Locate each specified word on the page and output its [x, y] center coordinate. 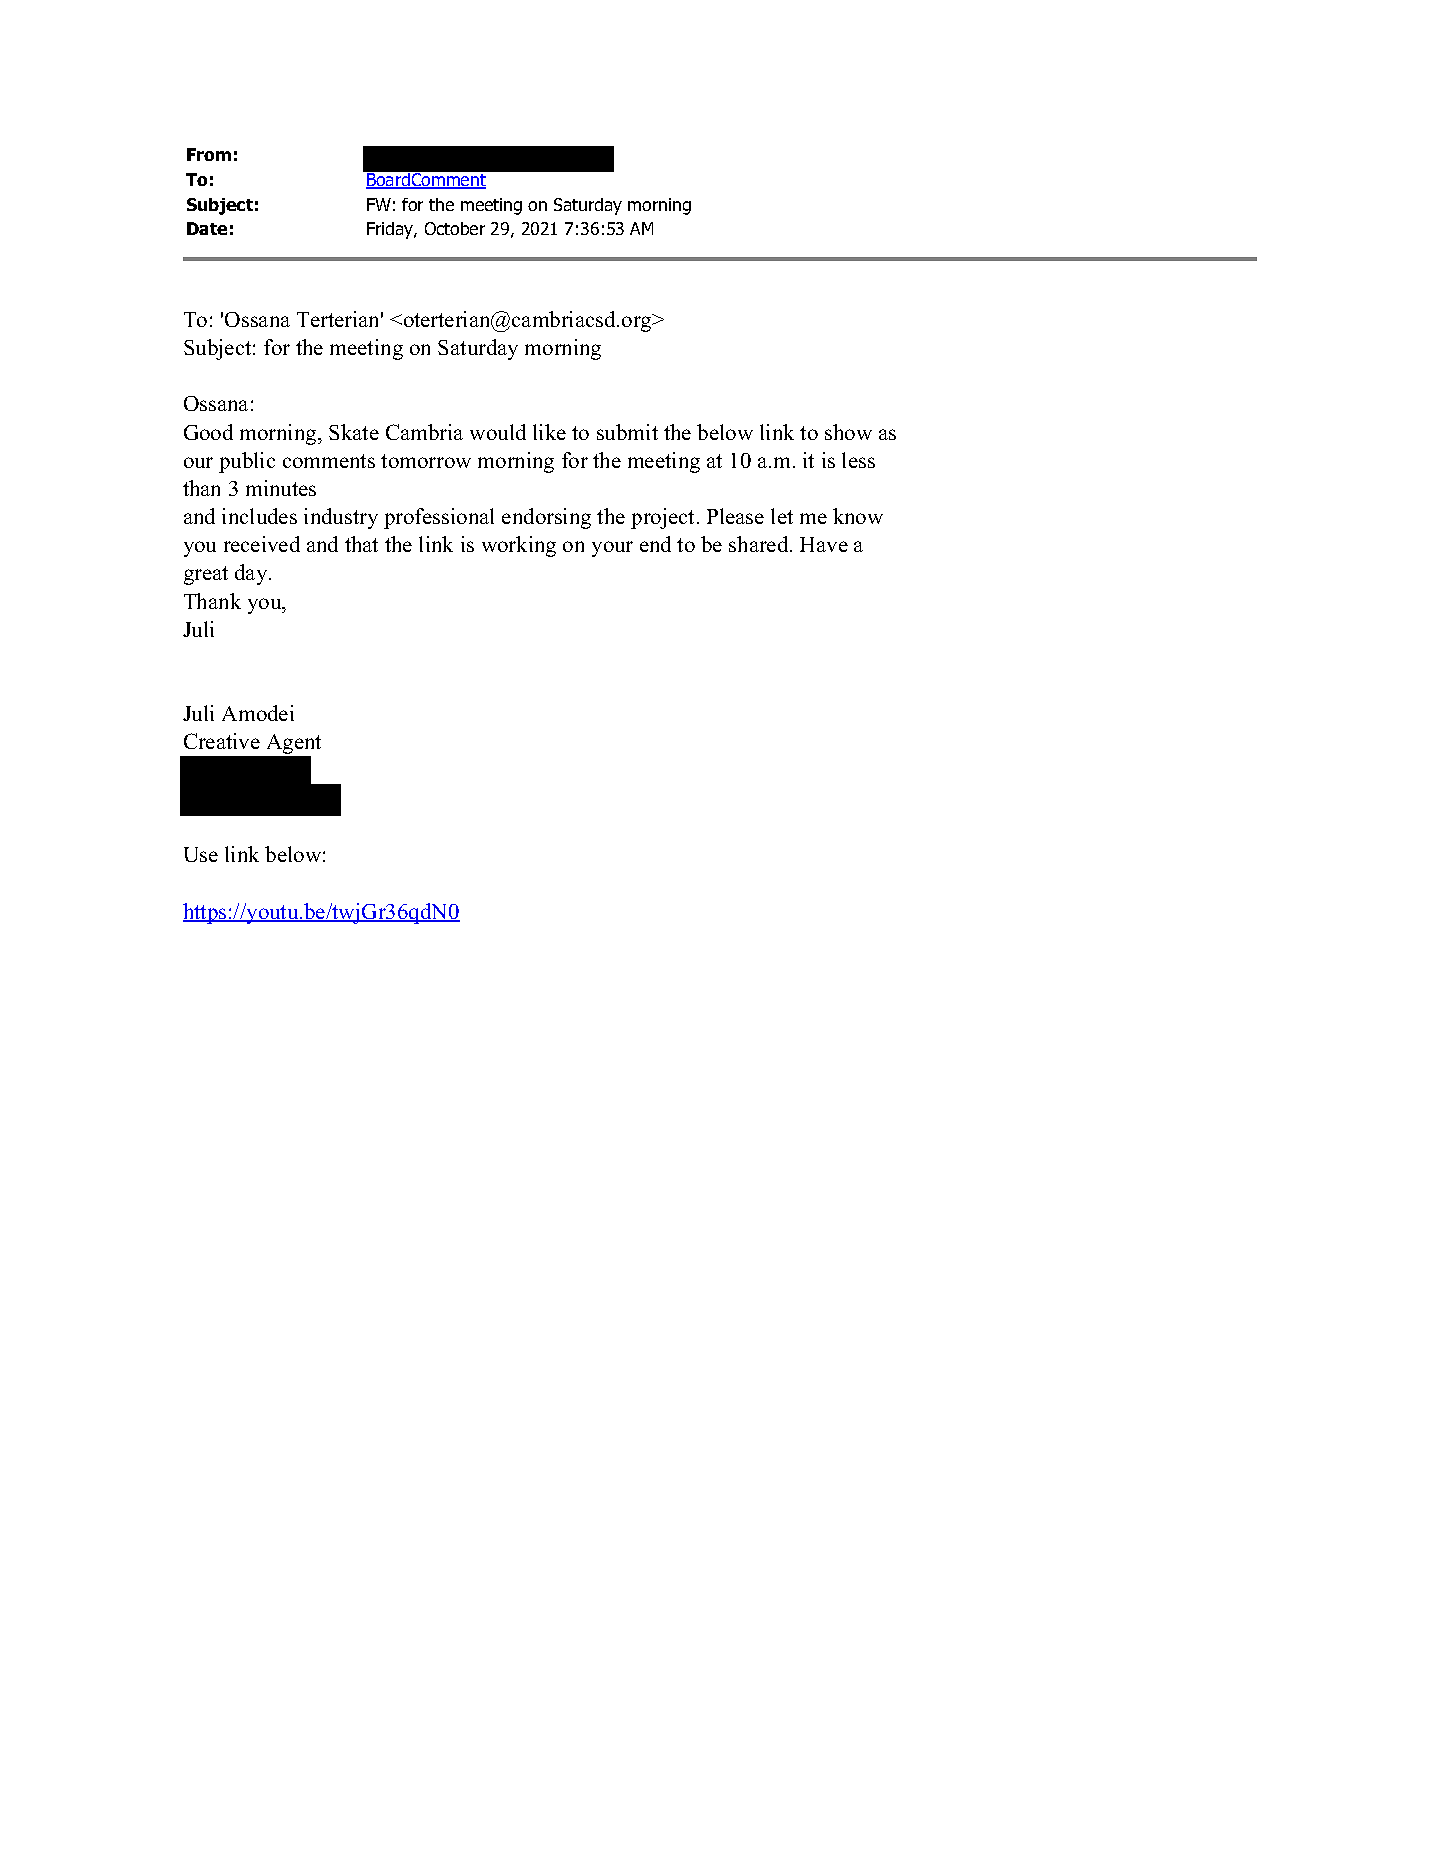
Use [201, 854]
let [782, 516]
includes [259, 516]
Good [208, 432]
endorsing [546, 518]
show [848, 432]
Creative [222, 741]
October [455, 228]
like [549, 432]
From [209, 154]
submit [627, 432]
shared [760, 544]
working [519, 546]
